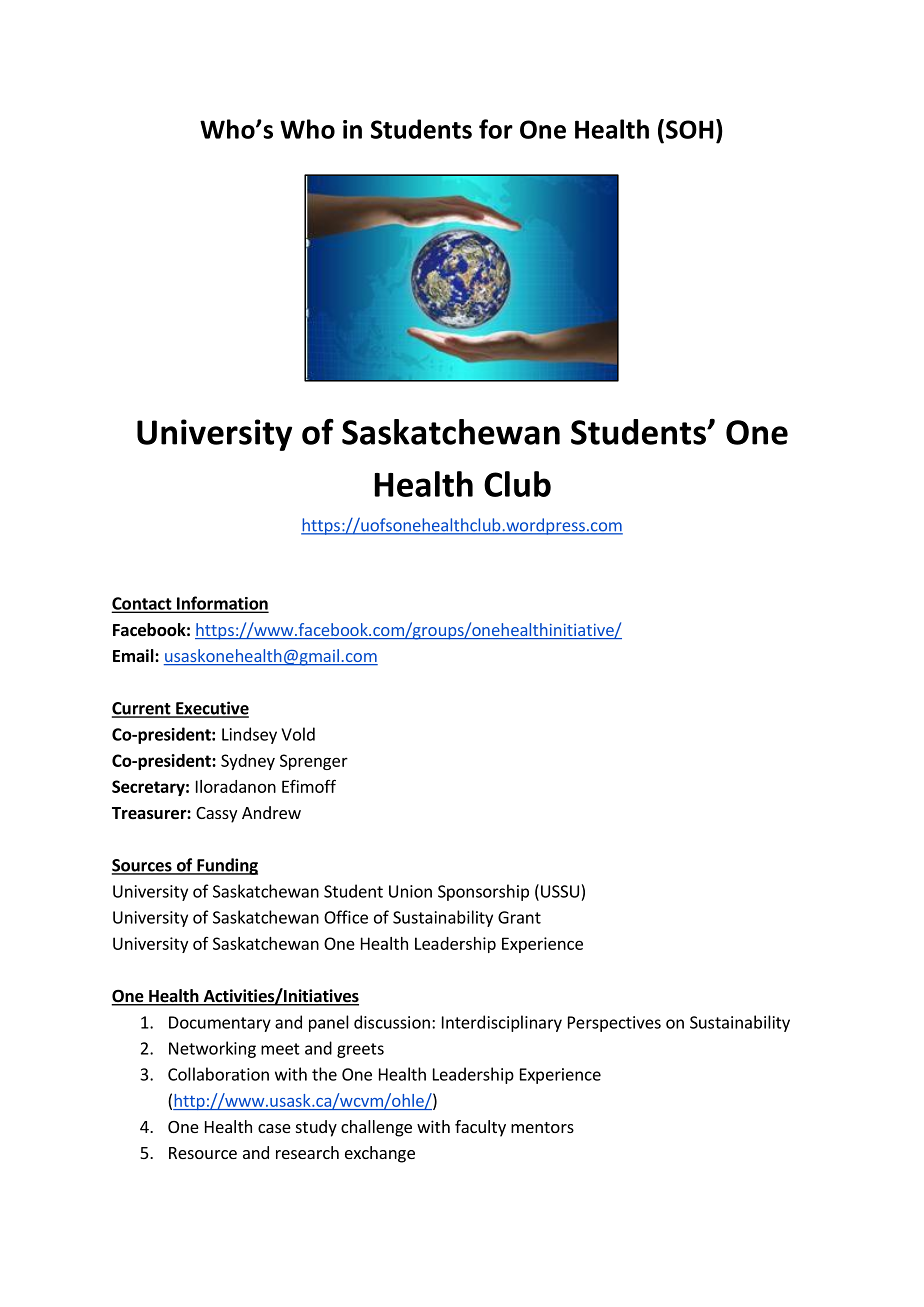  I want to click on Contact, so click(143, 604).
